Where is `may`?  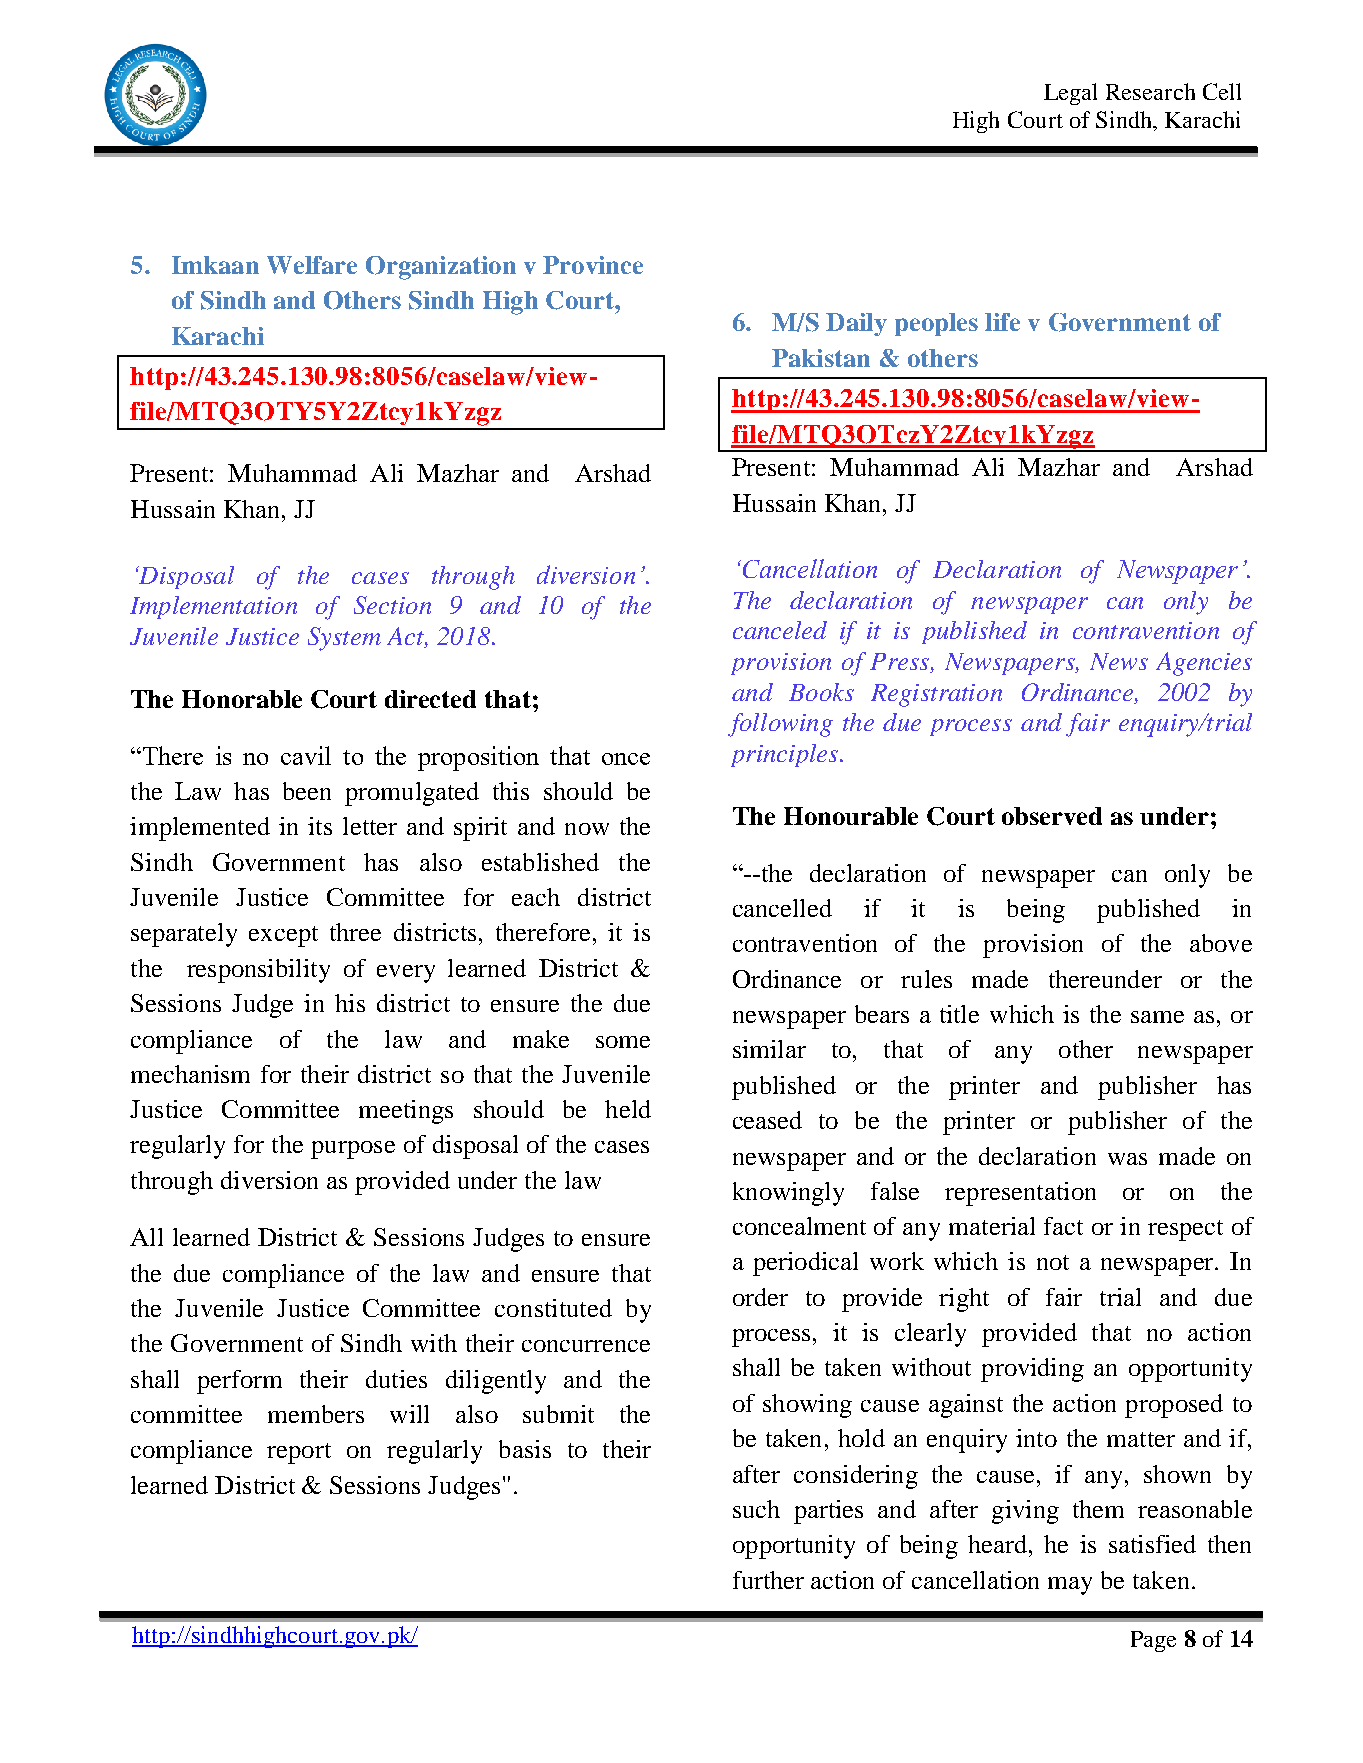 may is located at coordinates (1070, 1586).
